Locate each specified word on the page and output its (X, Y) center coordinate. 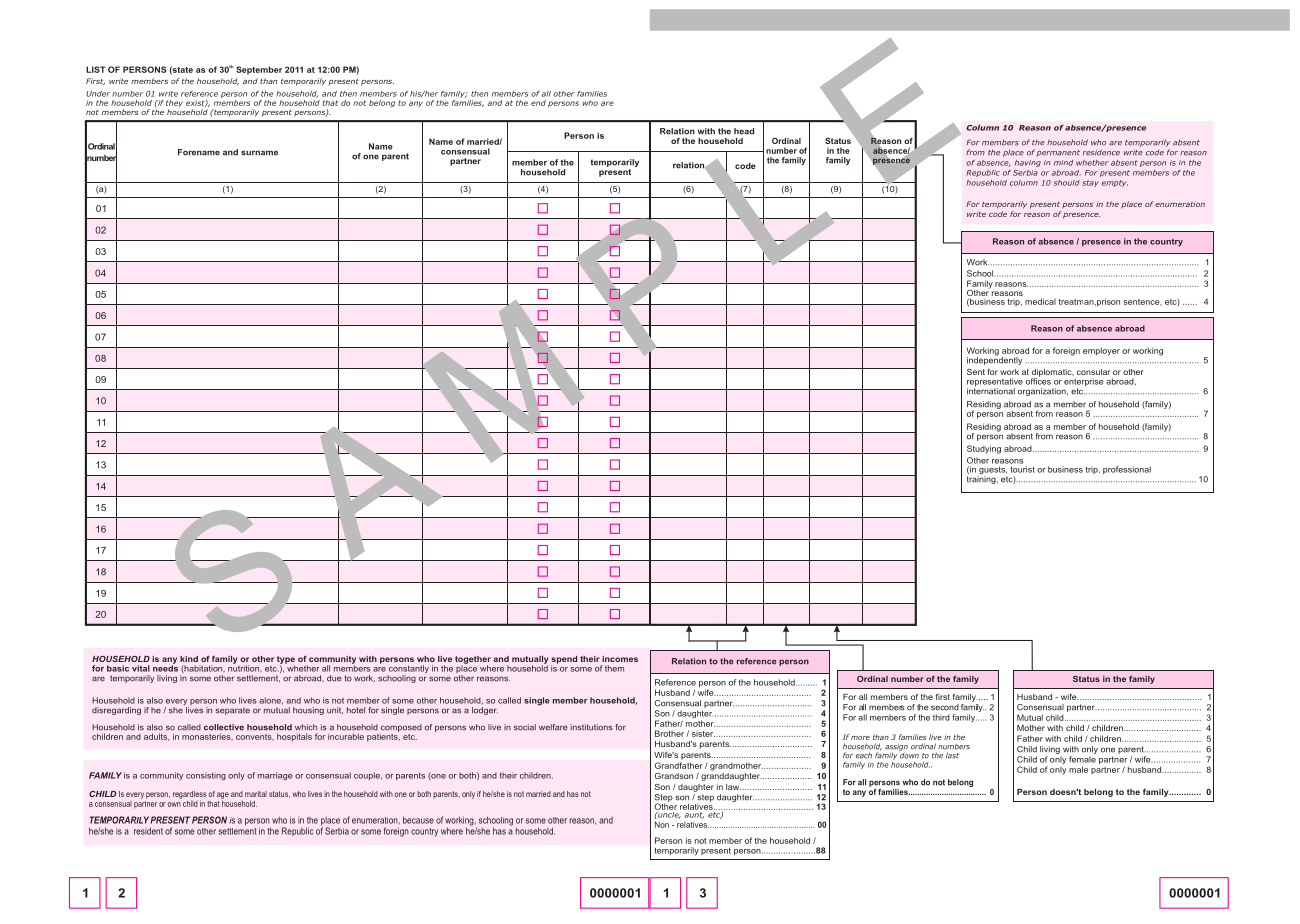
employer (1101, 351)
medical (1040, 301)
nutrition (245, 667)
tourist (1022, 469)
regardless (190, 796)
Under (98, 94)
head (744, 131)
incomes (620, 659)
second (945, 707)
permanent (1058, 153)
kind (189, 659)
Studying (984, 449)
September (259, 70)
